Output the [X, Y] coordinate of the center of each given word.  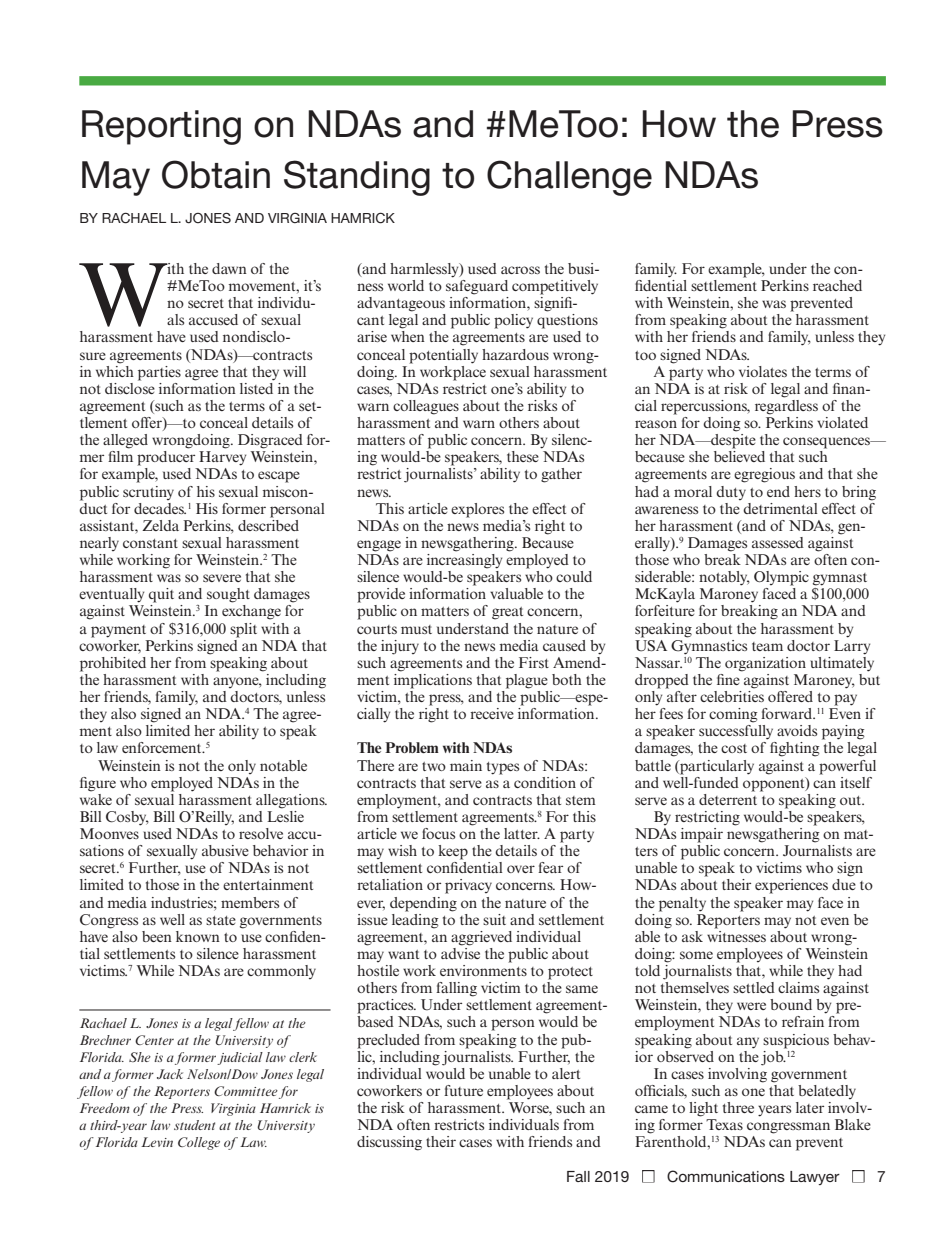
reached [837, 285]
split [243, 630]
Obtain [216, 174]
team [767, 646]
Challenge [569, 178]
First [534, 662]
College [199, 1143]
